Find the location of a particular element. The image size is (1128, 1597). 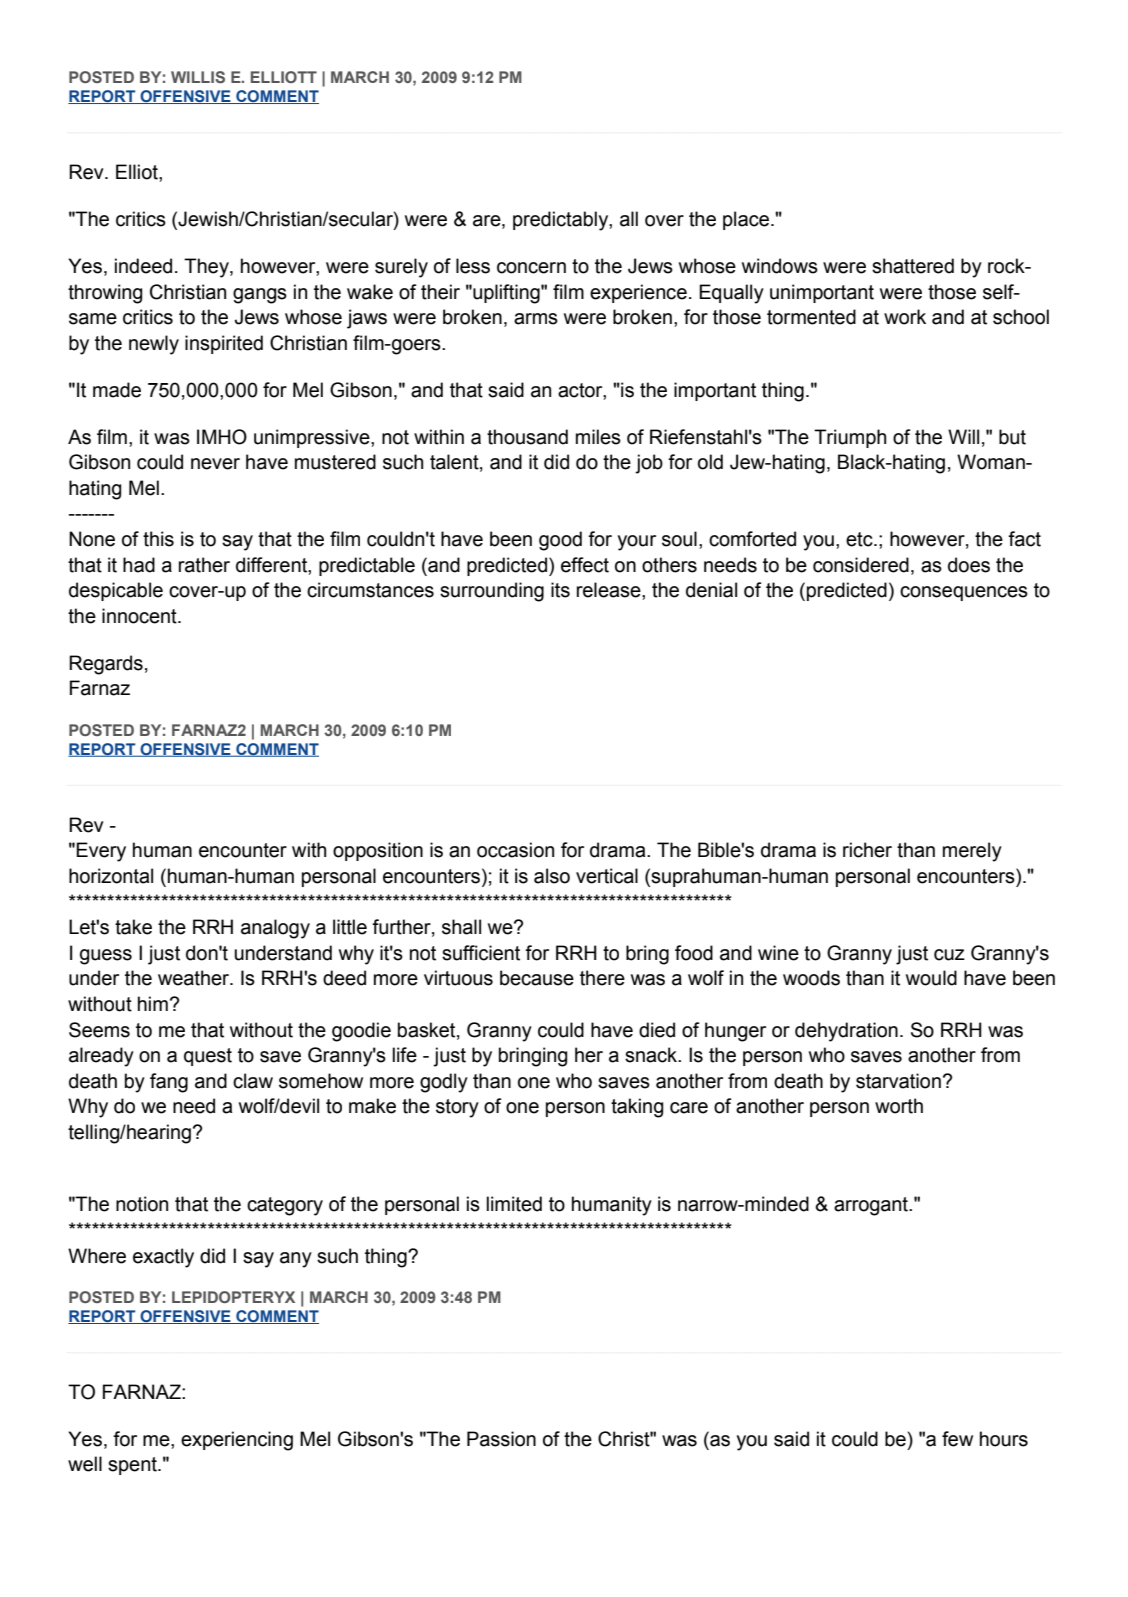

experiencing is located at coordinates (237, 1441).
